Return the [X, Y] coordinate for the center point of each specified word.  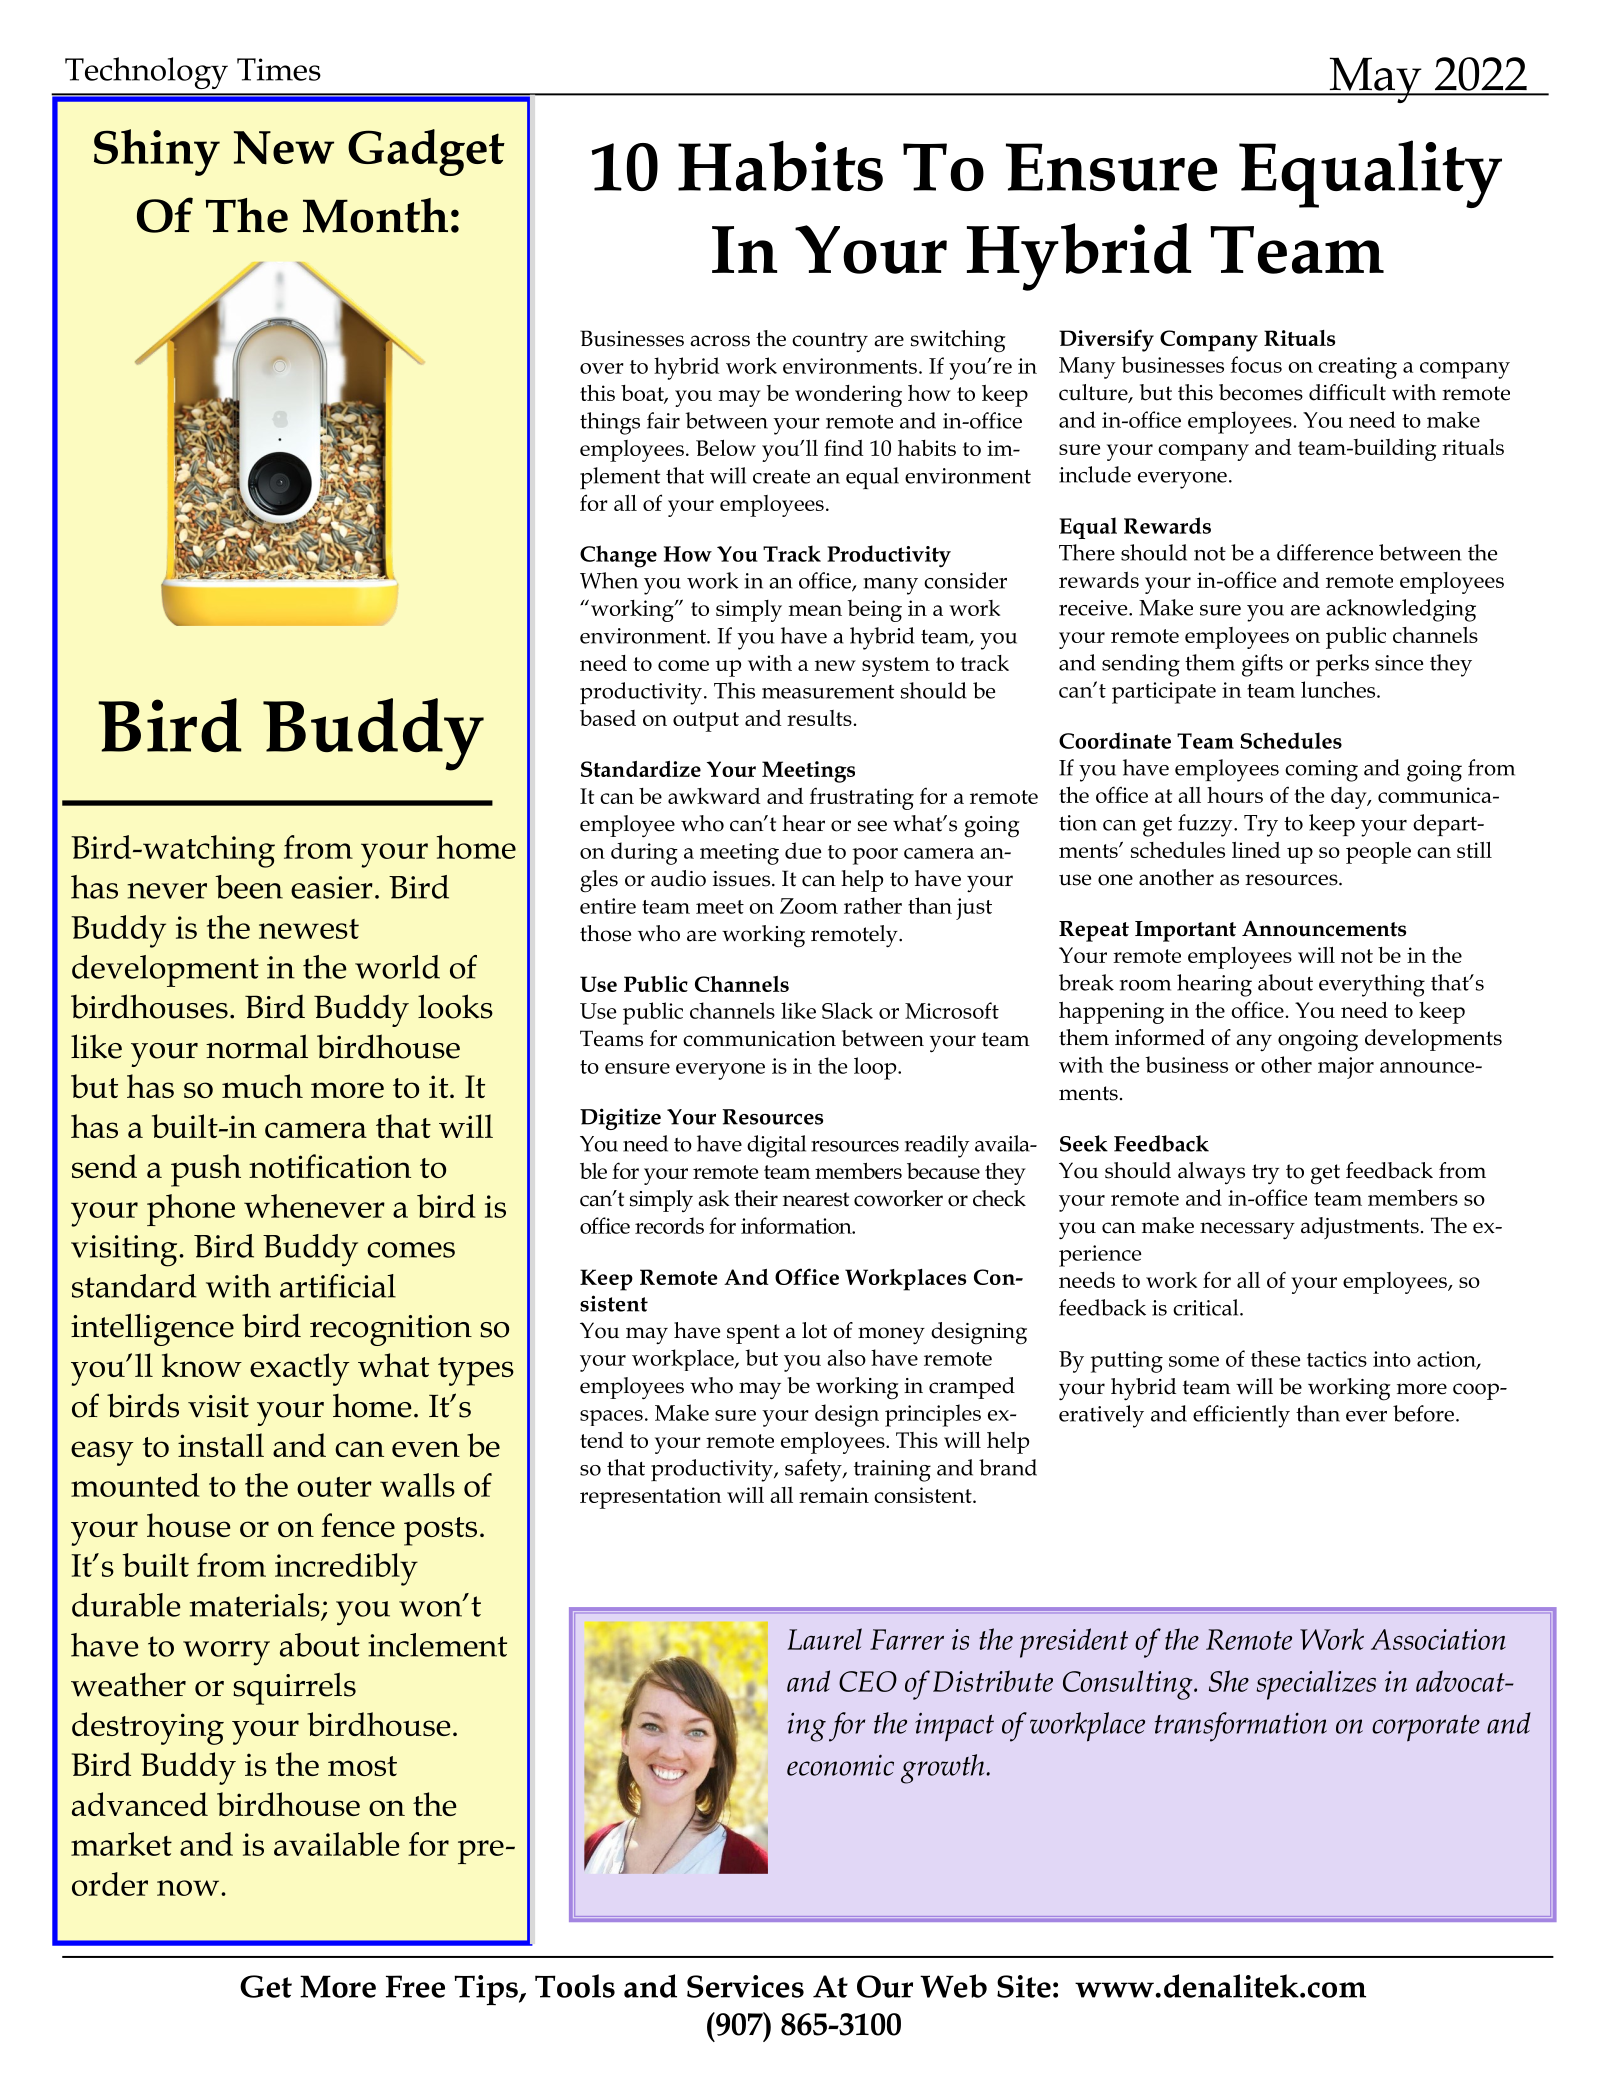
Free [415, 1986]
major [1346, 1068]
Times [279, 69]
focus [1256, 364]
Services [745, 1986]
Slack [847, 1010]
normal [257, 1046]
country [830, 342]
